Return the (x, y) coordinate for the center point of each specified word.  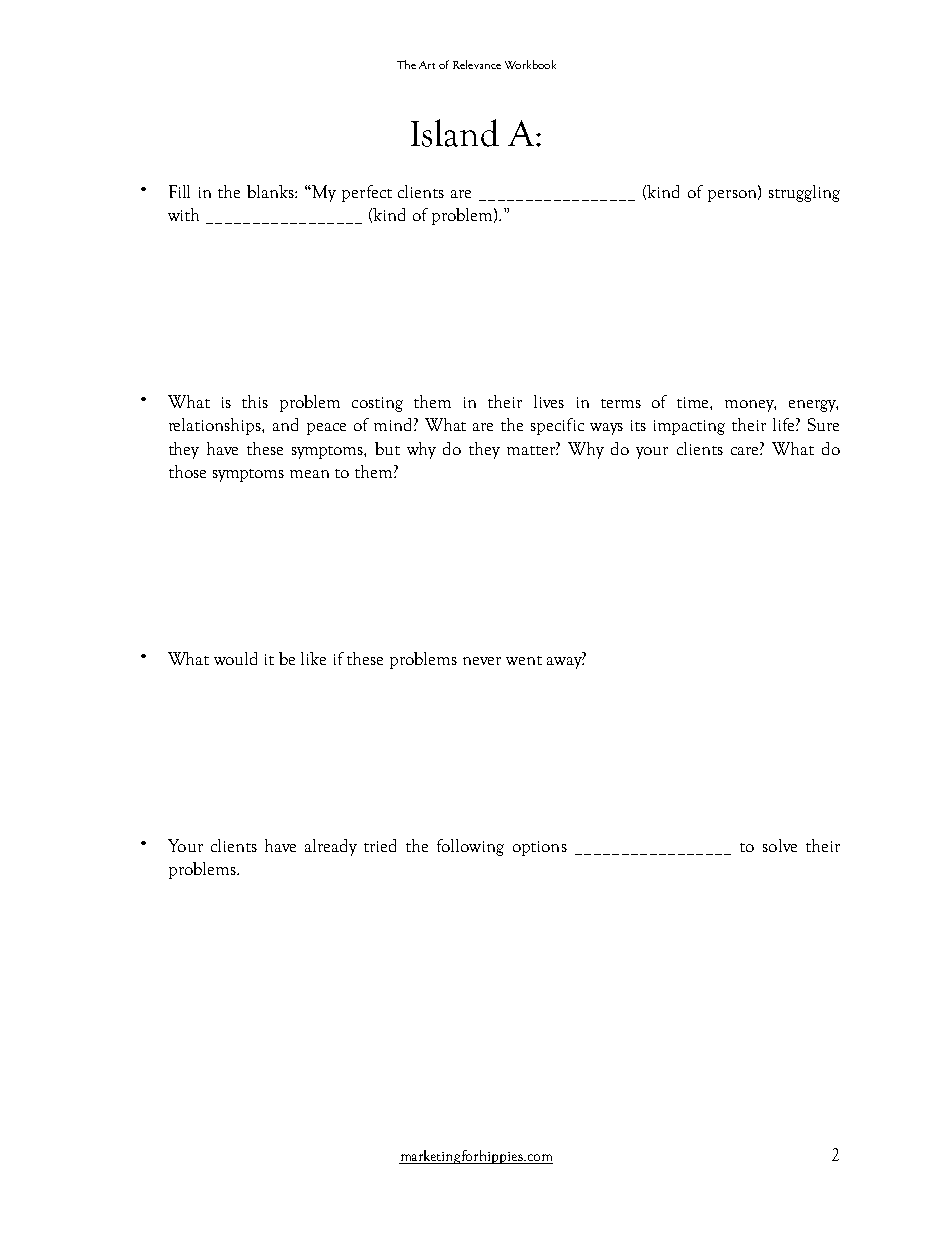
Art (427, 65)
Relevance (477, 64)
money (750, 406)
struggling (804, 193)
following (470, 847)
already (331, 847)
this (255, 401)
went (524, 660)
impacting (689, 427)
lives (549, 401)
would (235, 658)
